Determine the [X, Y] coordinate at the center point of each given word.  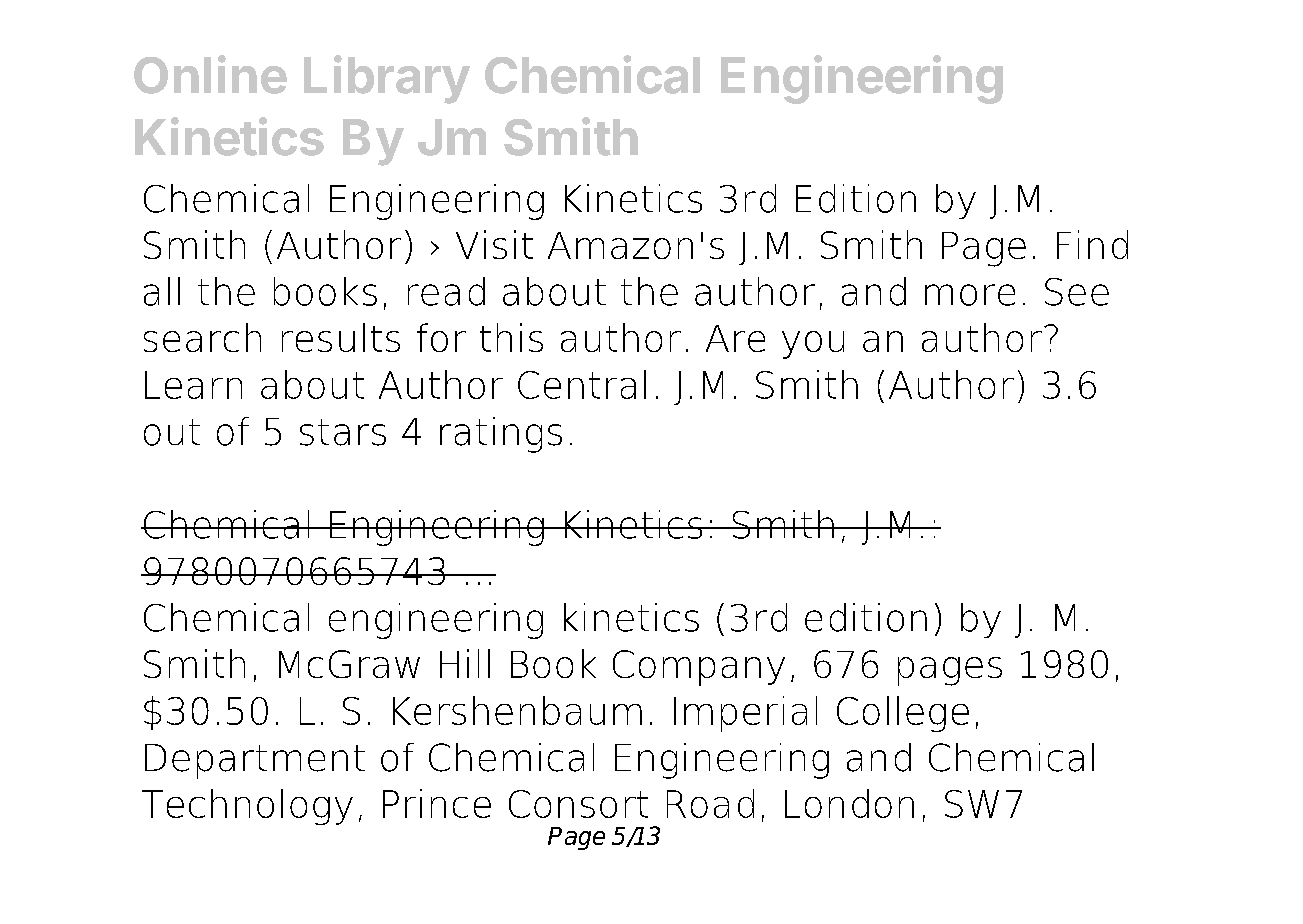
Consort [578, 804]
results [341, 337]
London [849, 803]
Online [210, 74]
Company [699, 668]
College [903, 714]
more [970, 295]
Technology [247, 807]
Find [1092, 244]
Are [735, 338]
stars [343, 432]
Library [387, 79]
